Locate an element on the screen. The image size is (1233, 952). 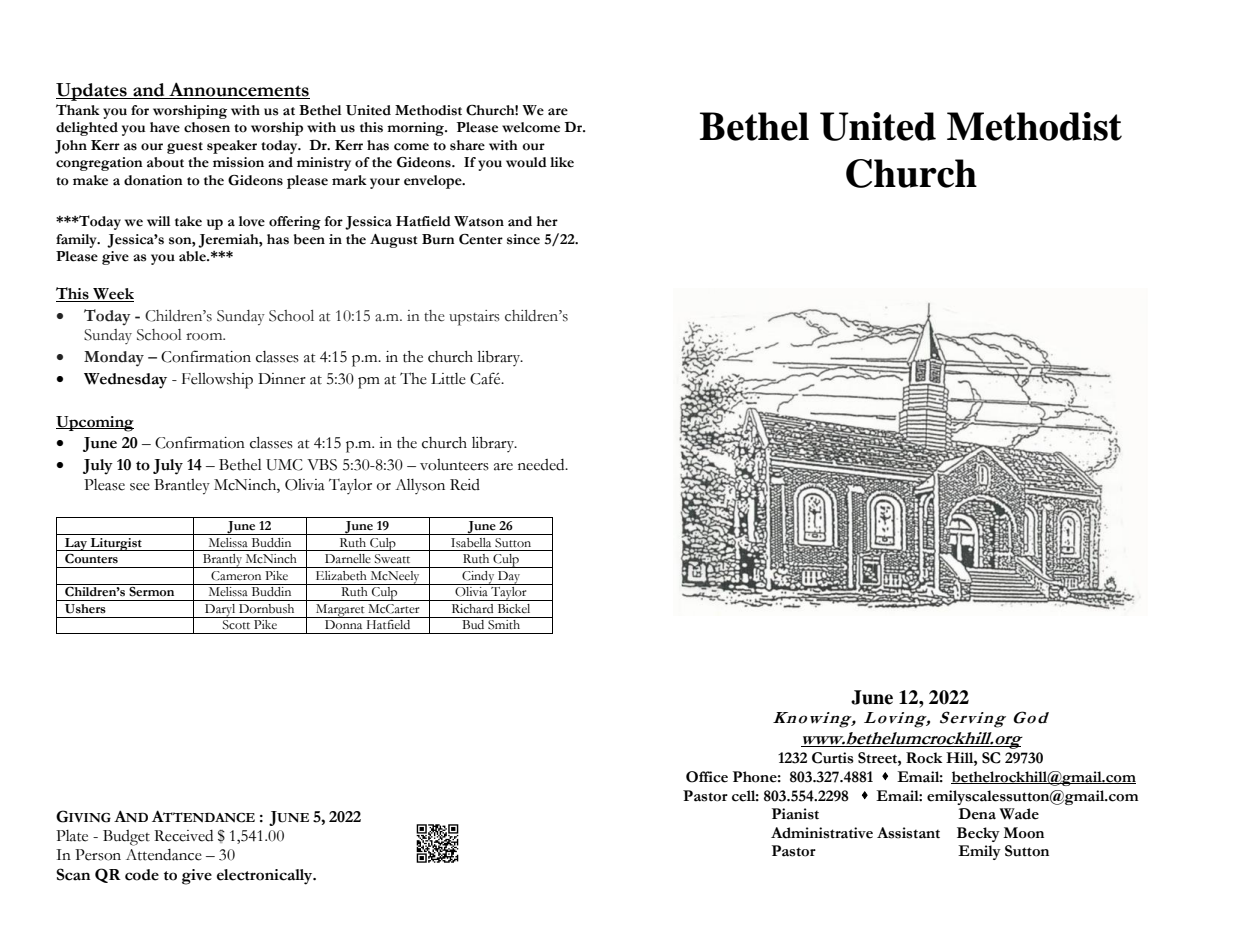
Curtis is located at coordinates (833, 758).
